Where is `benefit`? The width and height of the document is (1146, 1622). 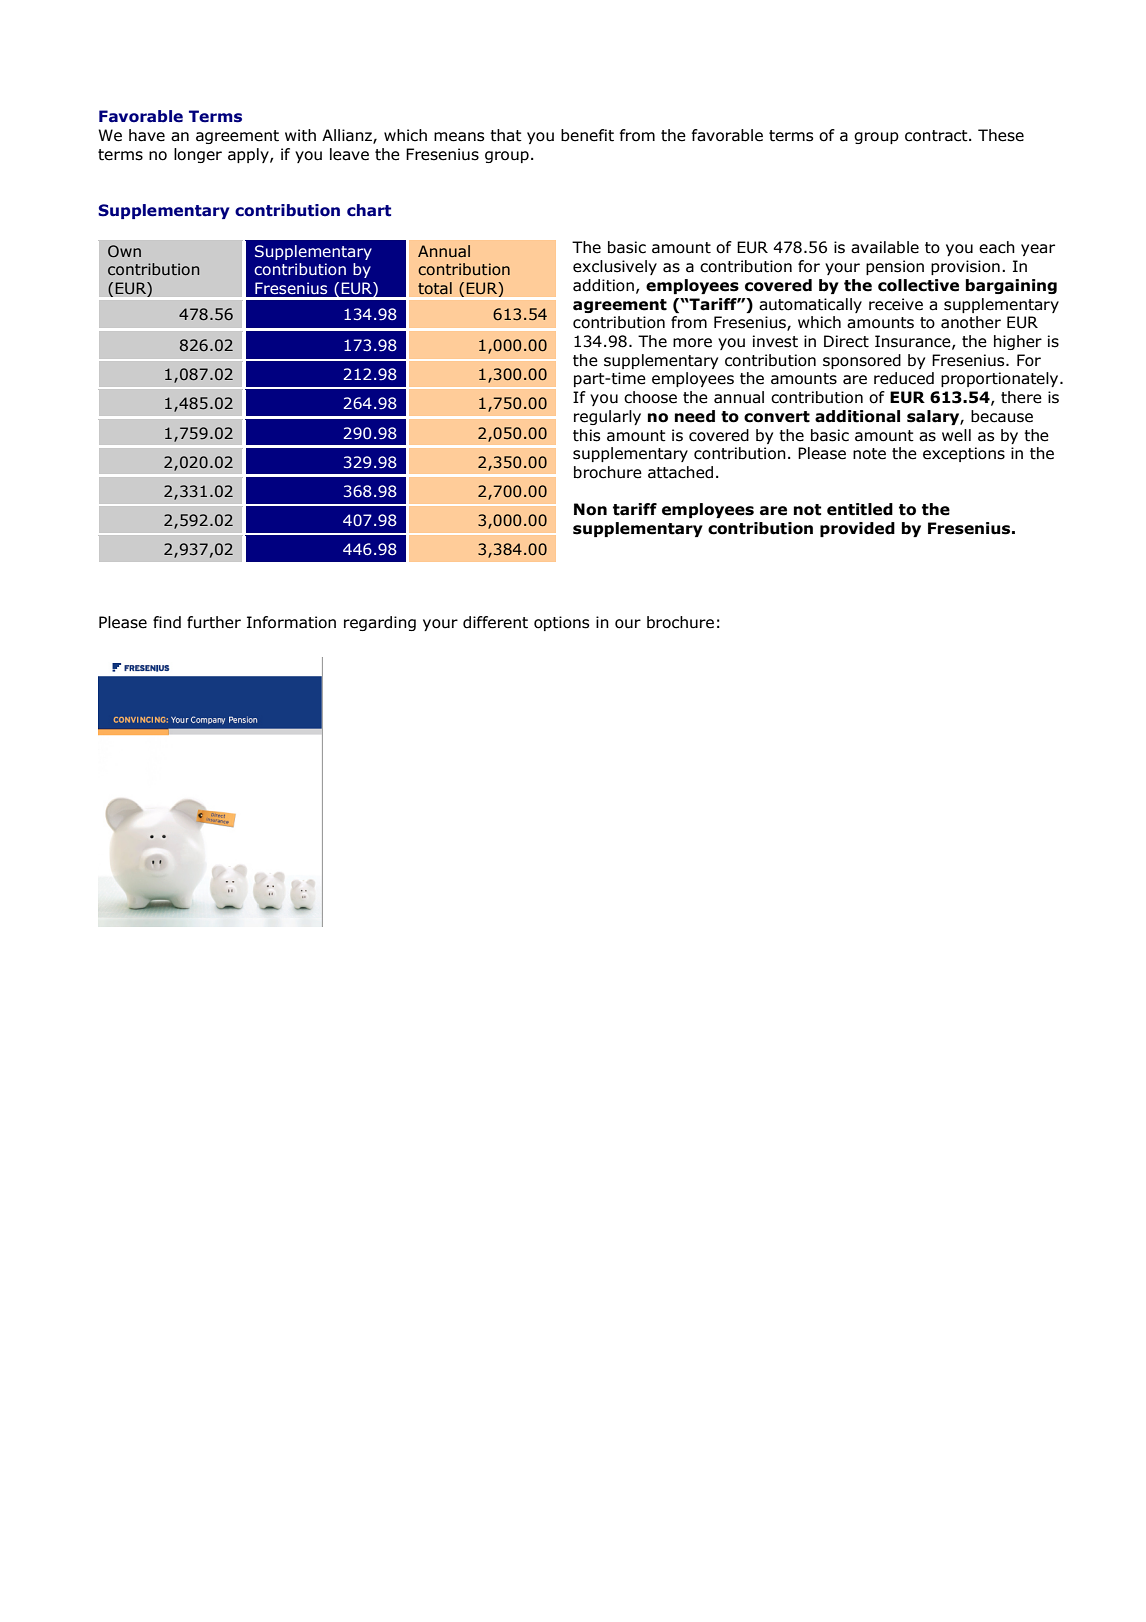 benefit is located at coordinates (587, 135).
